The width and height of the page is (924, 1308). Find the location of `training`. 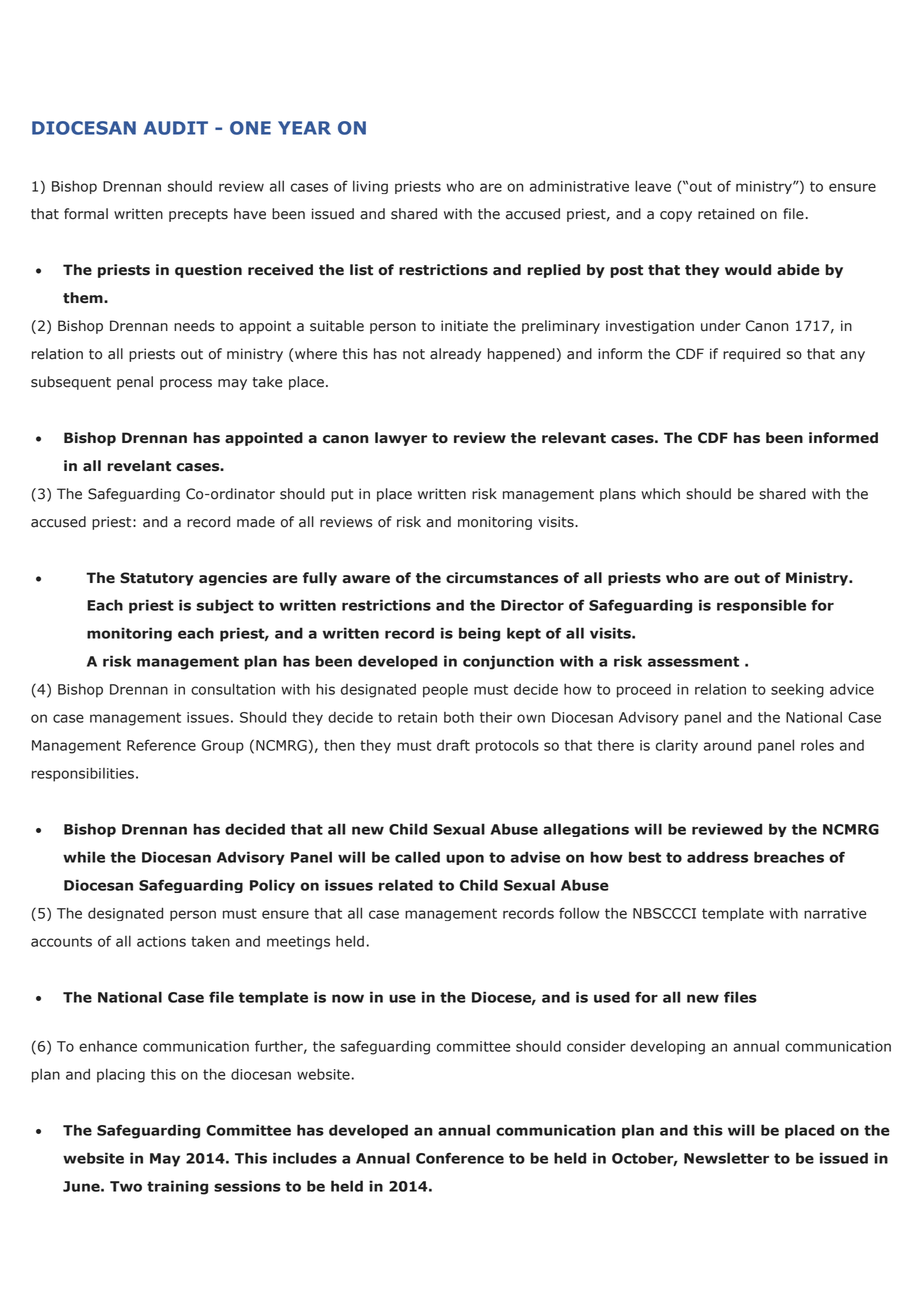

training is located at coordinates (177, 1187).
